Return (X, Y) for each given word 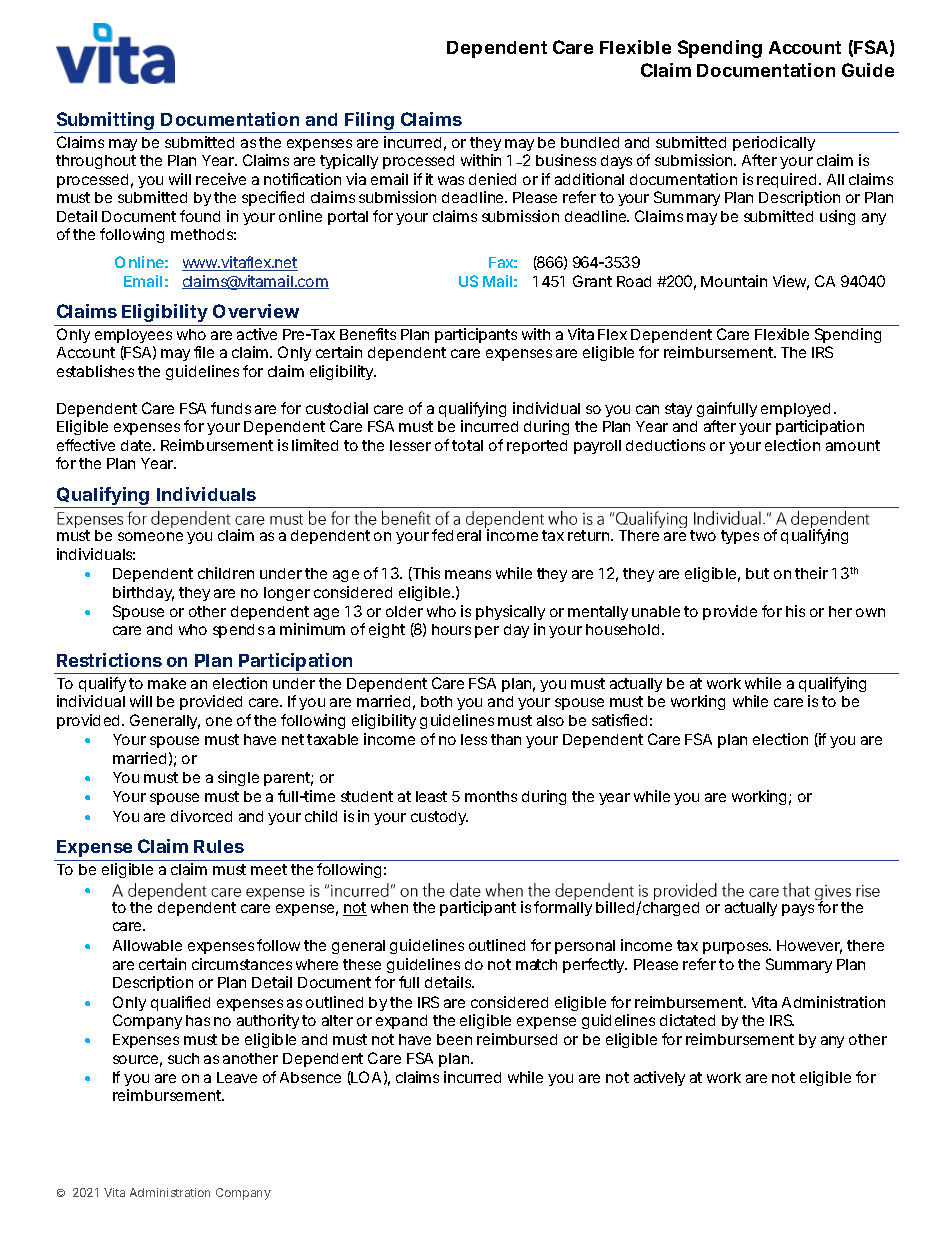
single (238, 778)
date (136, 445)
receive (221, 179)
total (467, 445)
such (183, 1058)
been (454, 1039)
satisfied (619, 720)
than (506, 739)
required (786, 180)
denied (492, 179)
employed (795, 410)
